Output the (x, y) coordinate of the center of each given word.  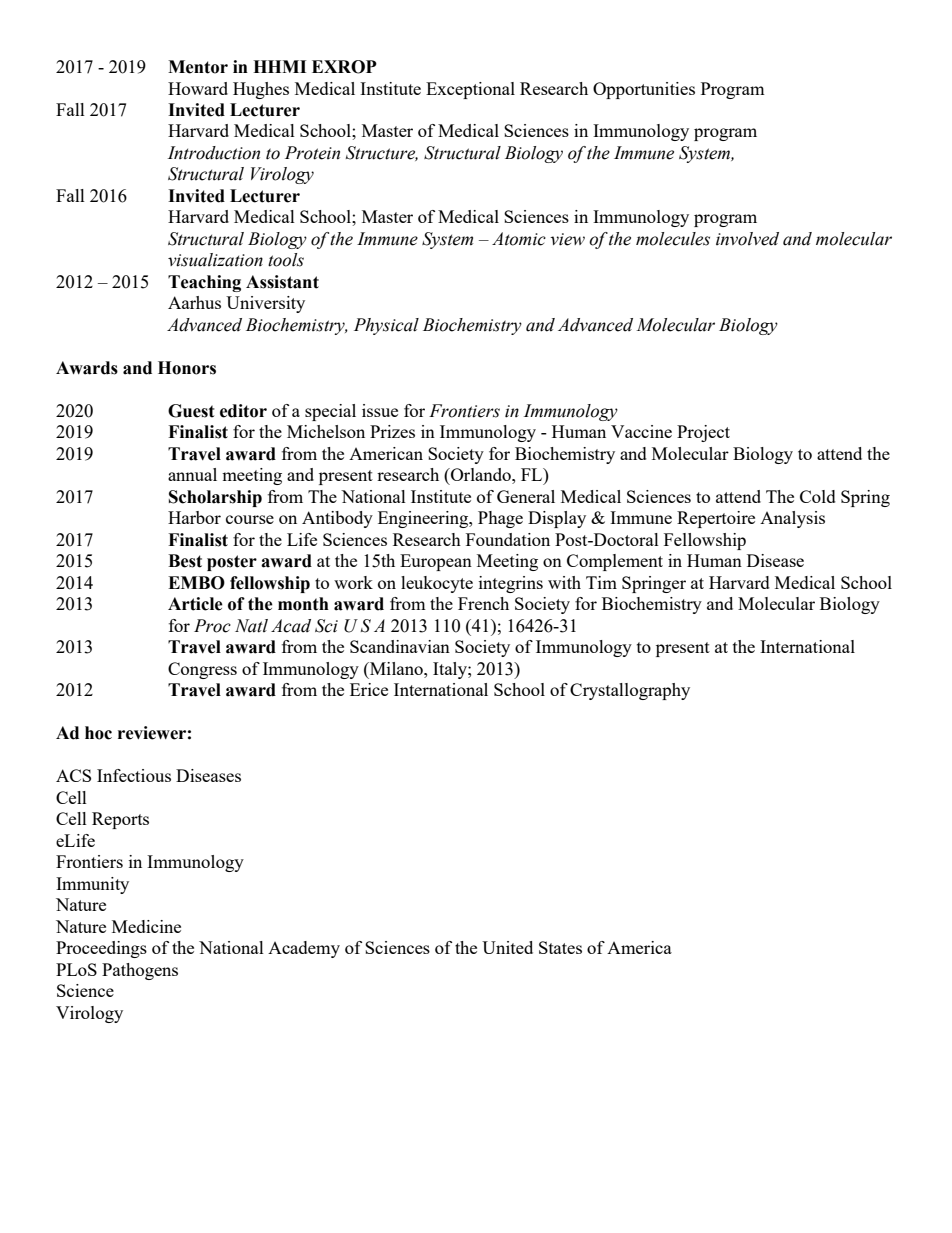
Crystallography (630, 691)
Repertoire (716, 519)
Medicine (146, 926)
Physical (386, 326)
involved (747, 239)
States (560, 947)
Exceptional (470, 90)
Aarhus (194, 302)
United (507, 947)
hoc (98, 733)
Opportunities (644, 90)
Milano (396, 668)
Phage (500, 519)
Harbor (194, 517)
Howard (198, 88)
